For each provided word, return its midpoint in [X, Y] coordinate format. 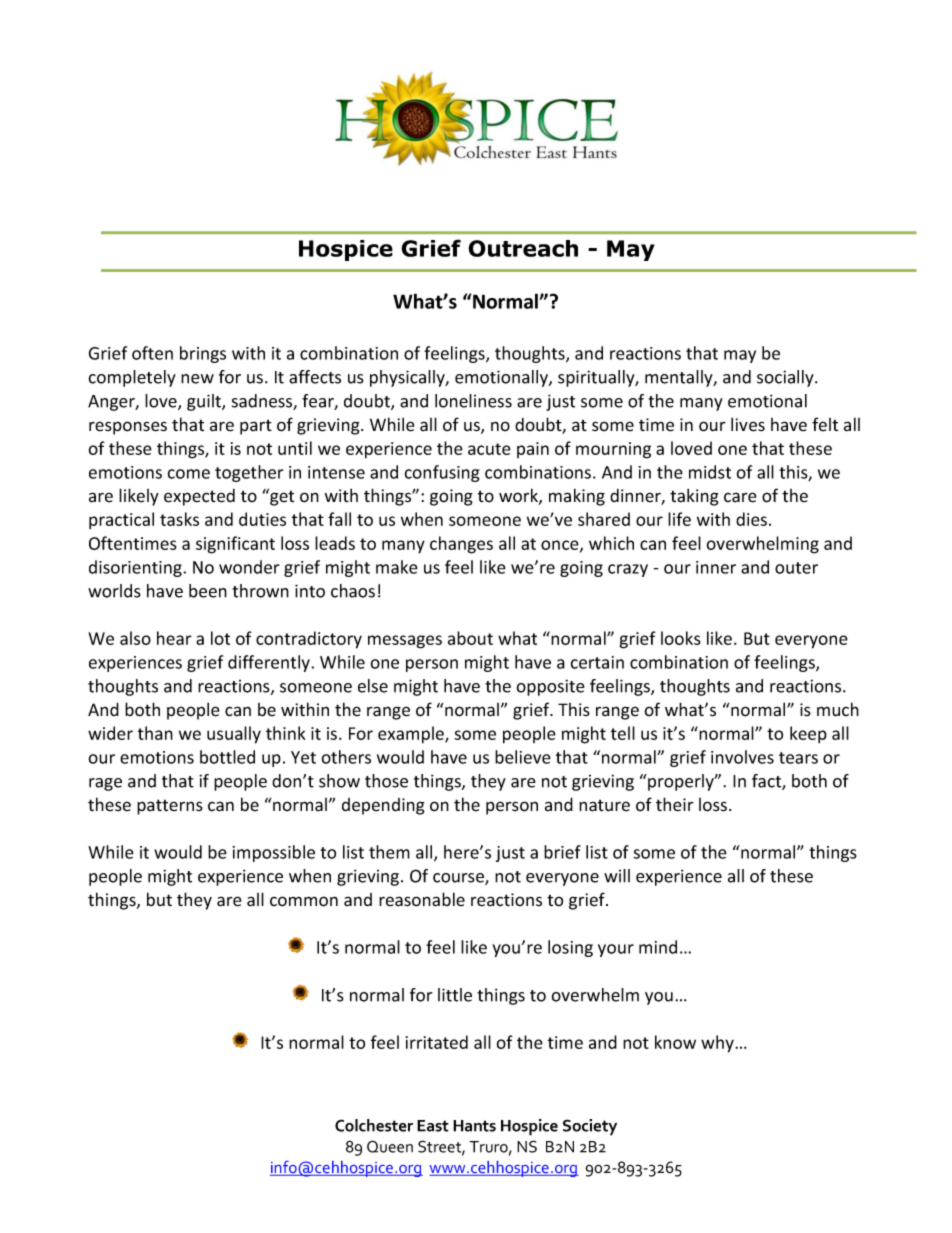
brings [203, 354]
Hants [474, 1126]
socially [786, 378]
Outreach [523, 248]
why [718, 1044]
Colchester [374, 1125]
